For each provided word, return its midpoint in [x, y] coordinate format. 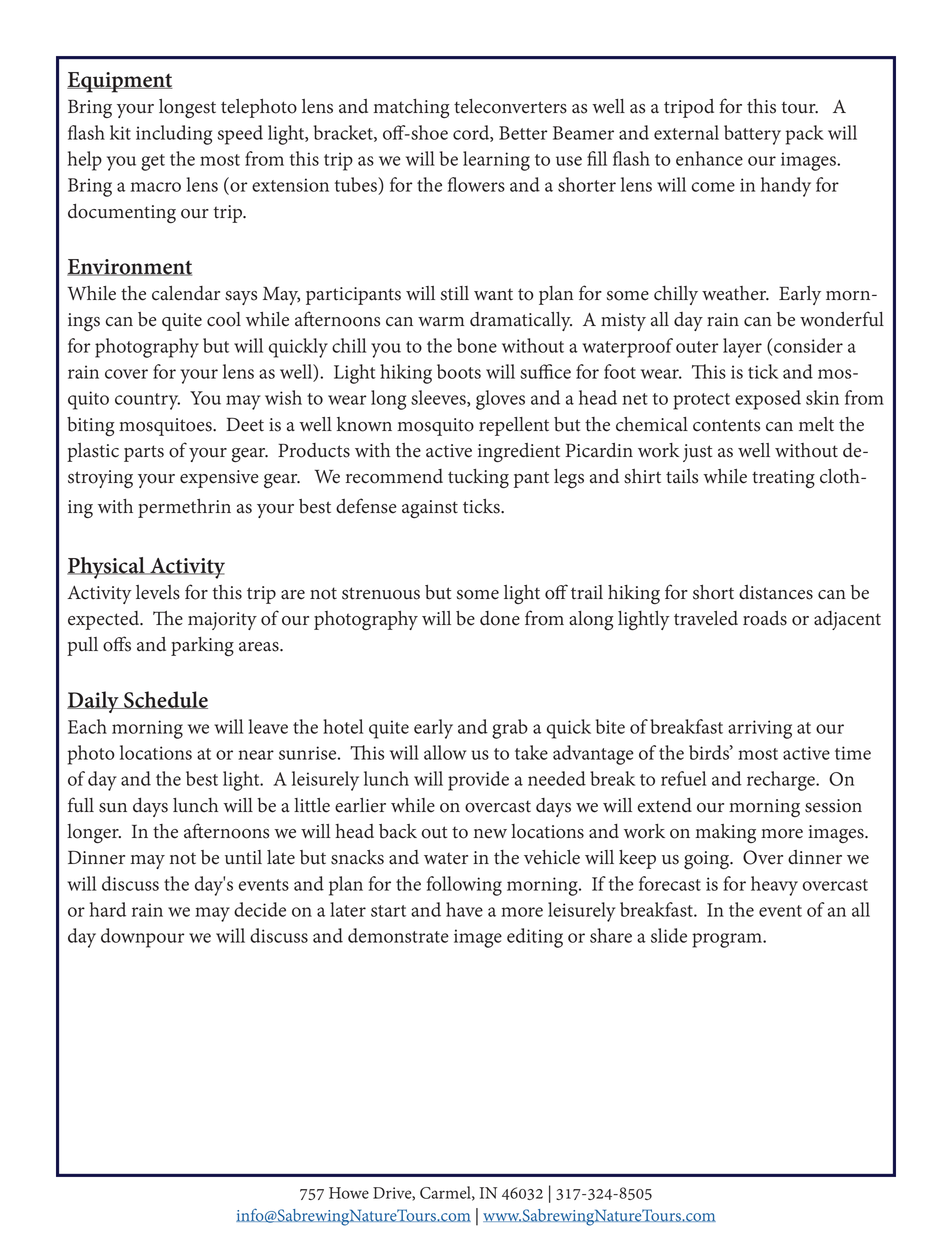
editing [535, 938]
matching [411, 108]
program [728, 940]
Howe [349, 1193]
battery [752, 135]
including [174, 135]
